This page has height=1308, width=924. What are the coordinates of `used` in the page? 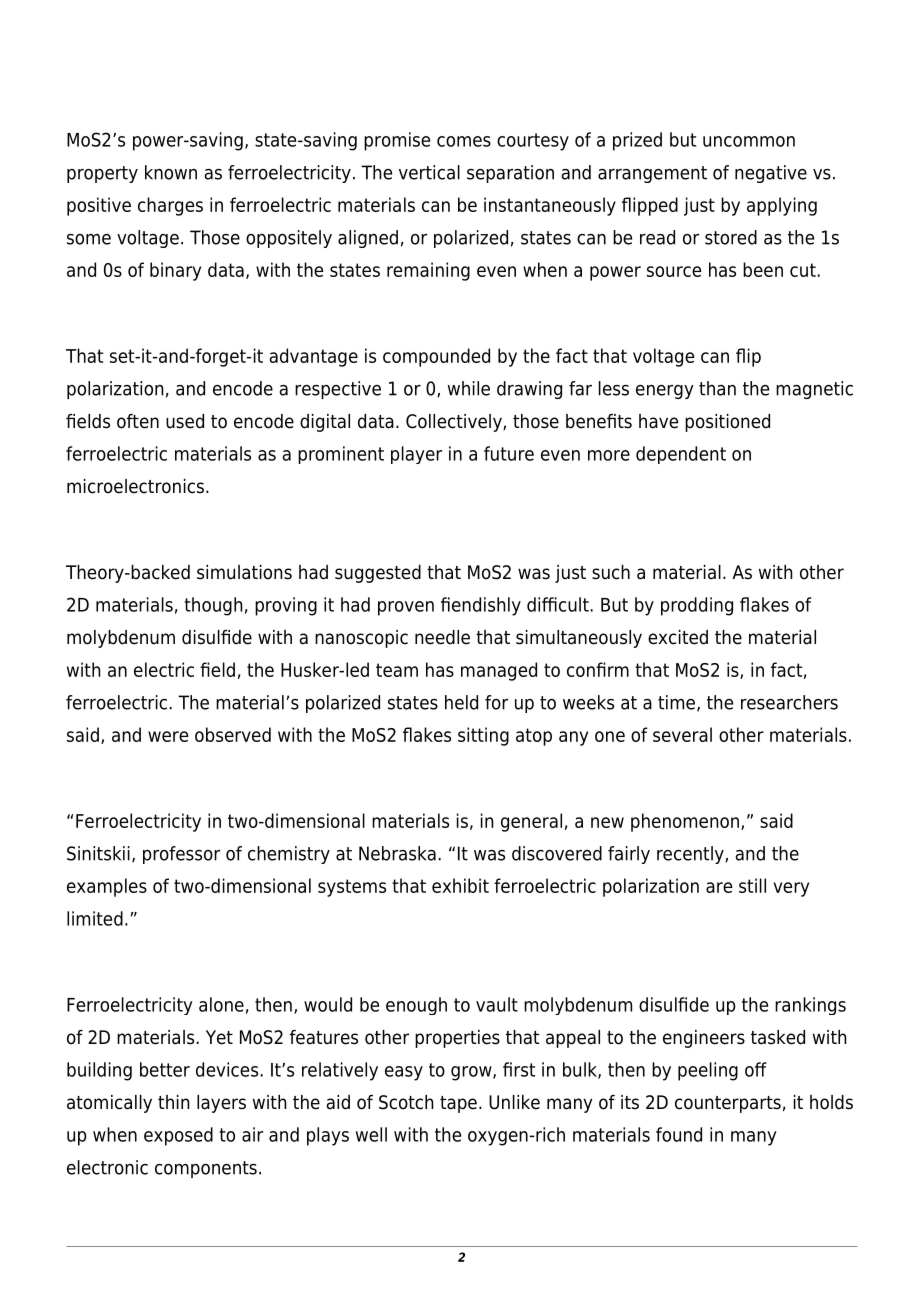 It's located at (185, 421).
